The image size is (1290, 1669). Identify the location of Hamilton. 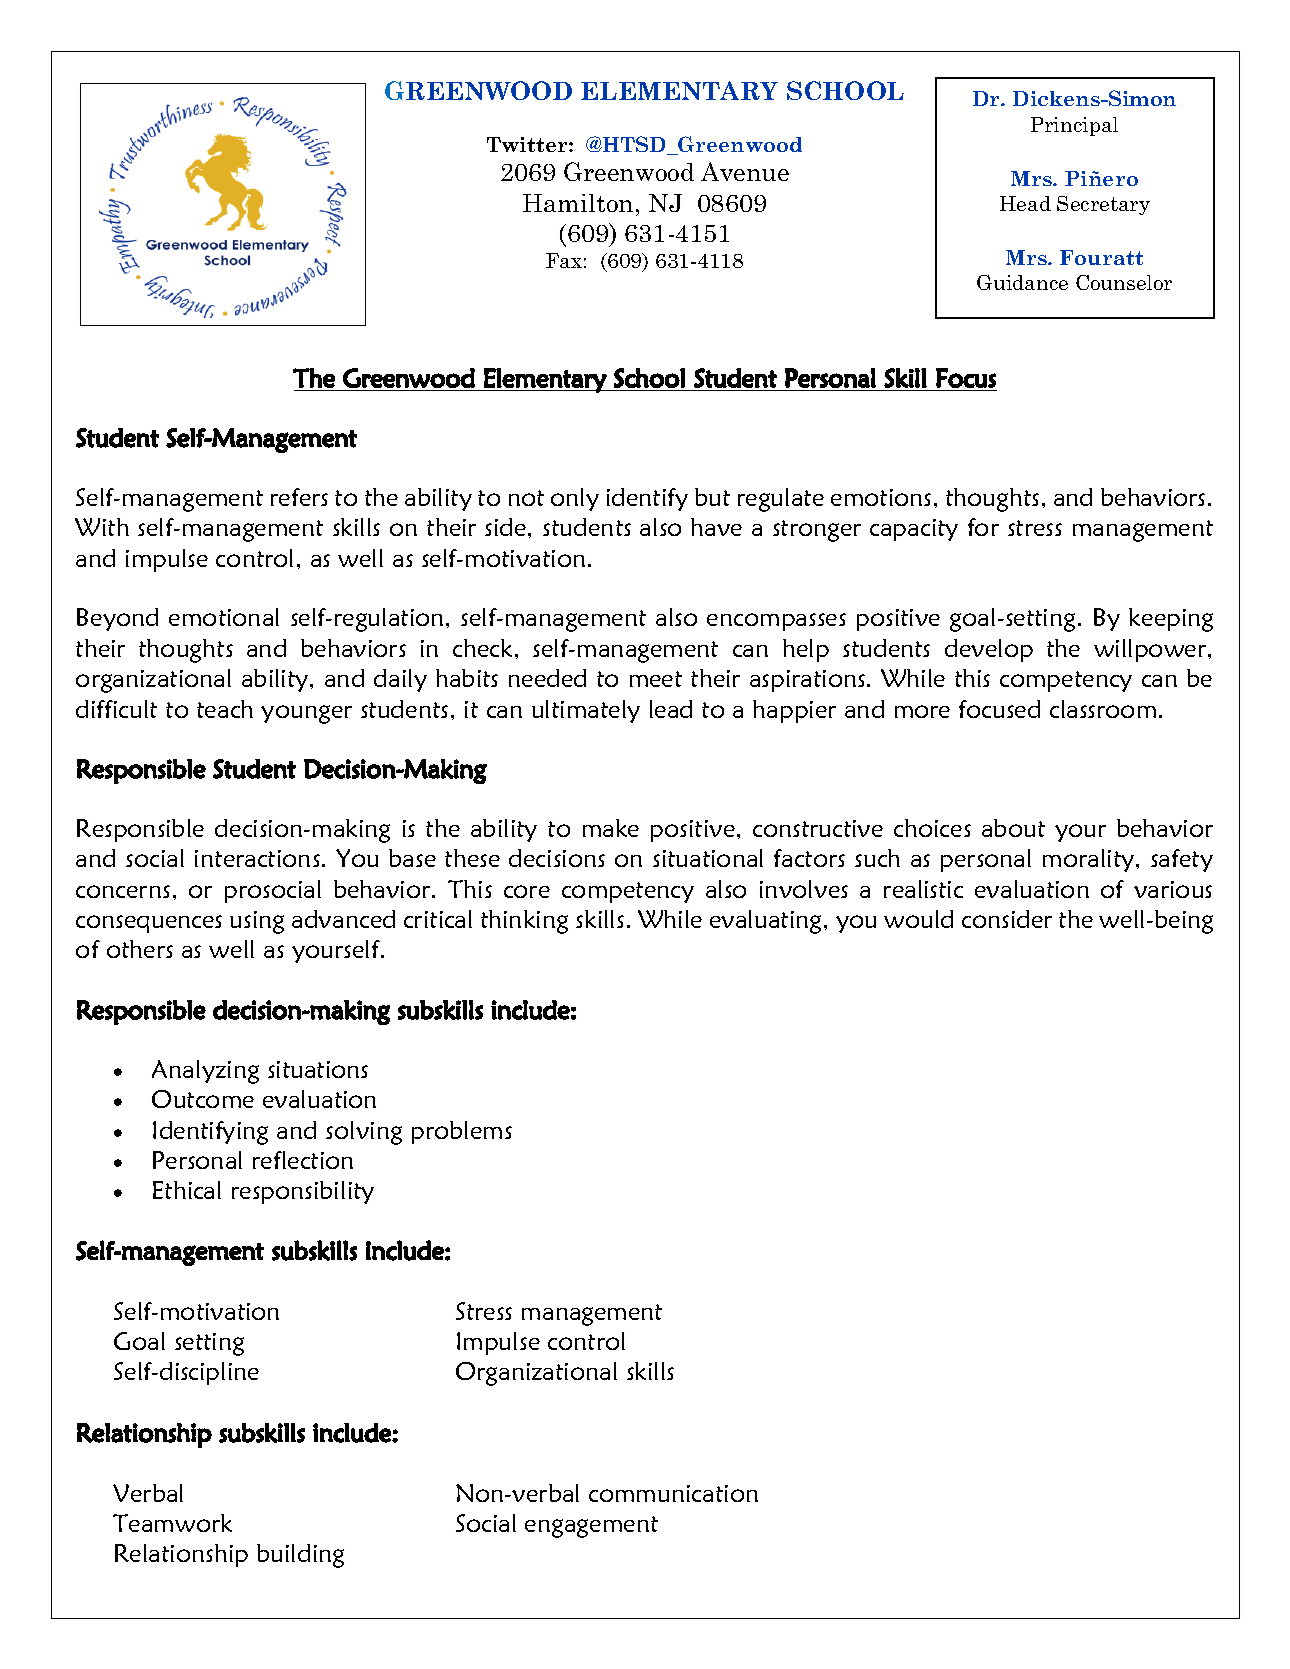
(578, 203).
